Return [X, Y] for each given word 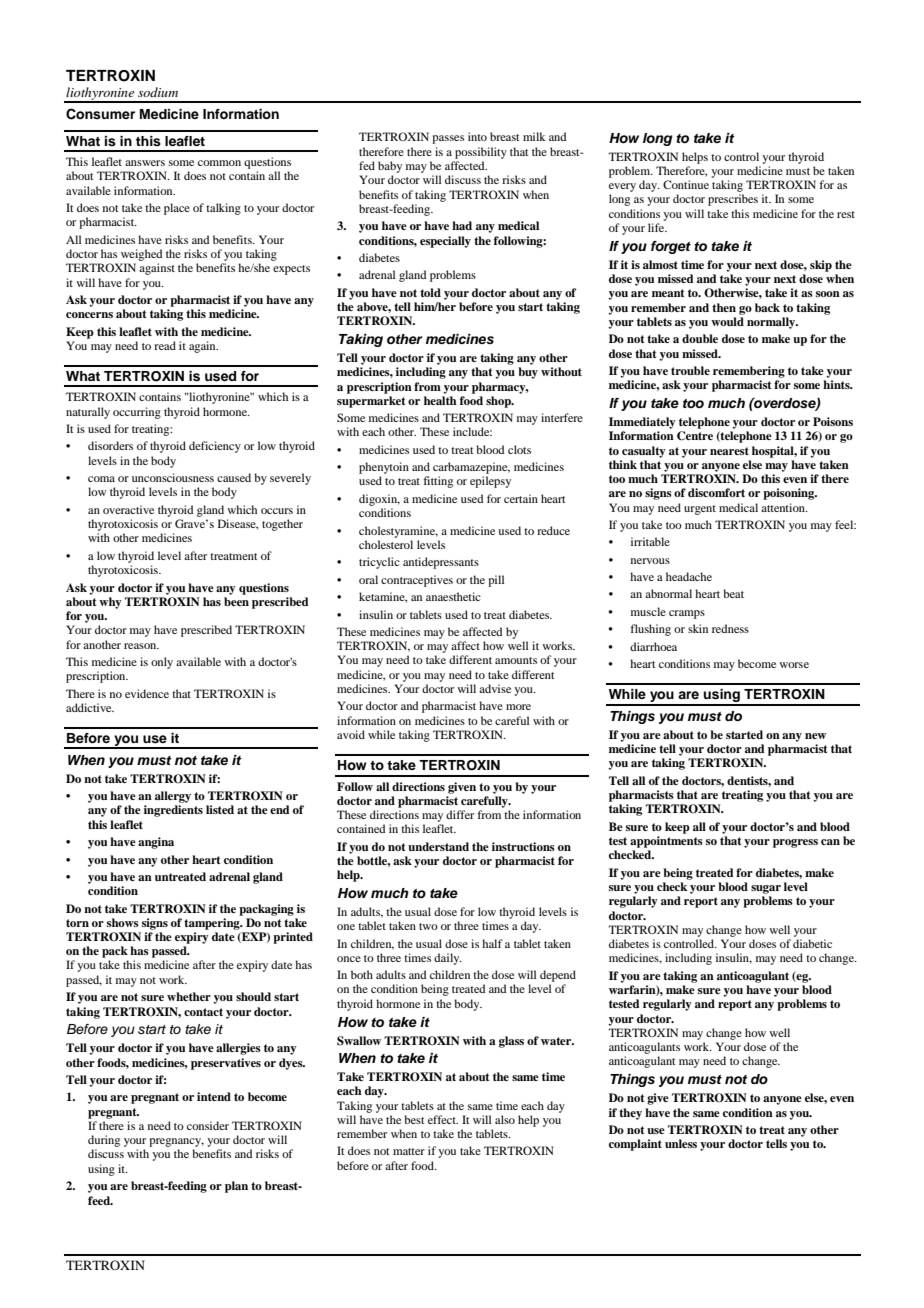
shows [123, 922]
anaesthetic [453, 596]
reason [141, 646]
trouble [690, 370]
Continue [686, 184]
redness [730, 628]
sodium [158, 92]
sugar [766, 889]
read [165, 345]
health [440, 400]
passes [448, 139]
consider [208, 1125]
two [428, 926]
